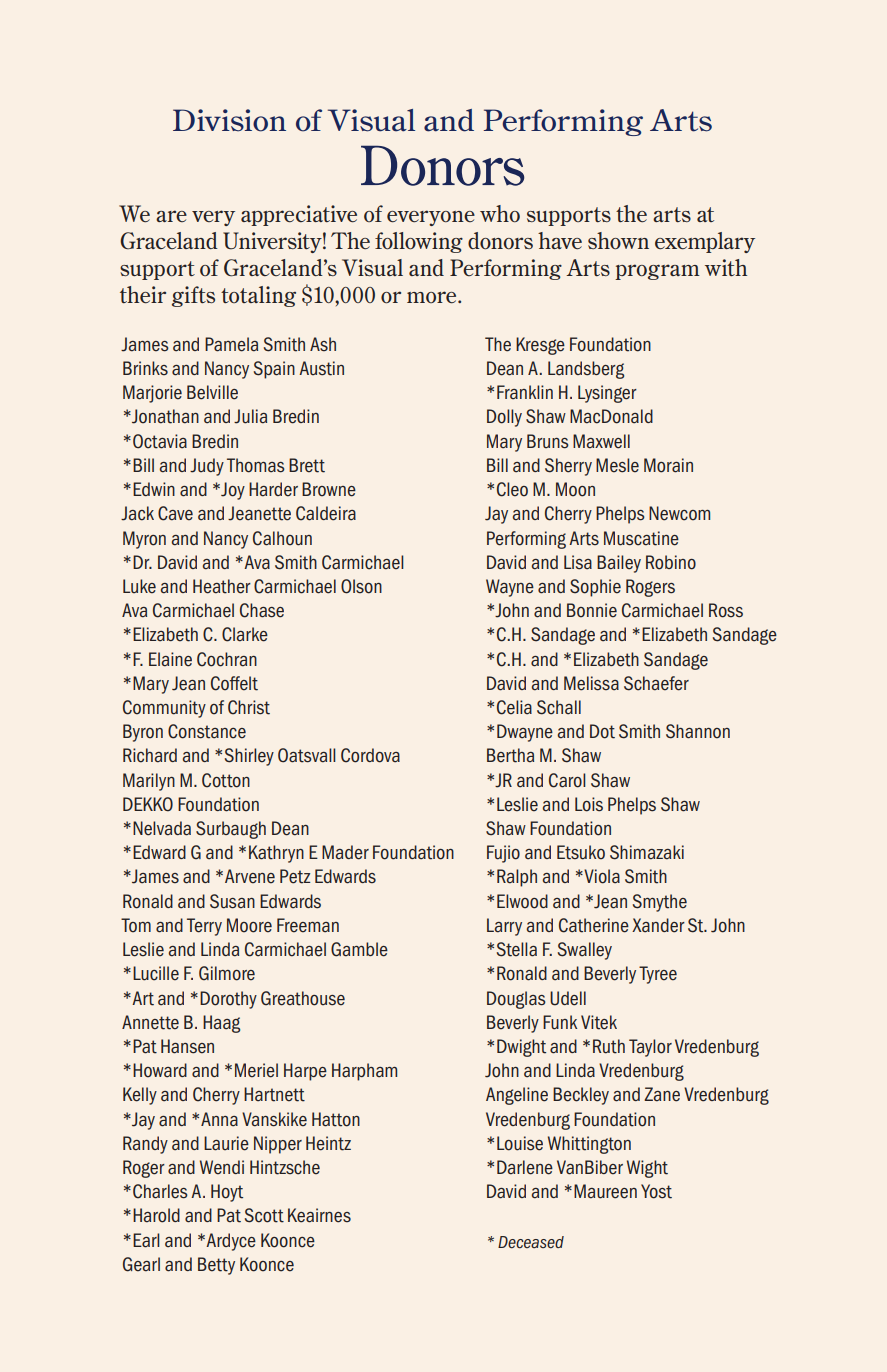 The height and width of the document is (1372, 887). Describe the element at coordinates (207, 731) in the document. I see `Constance` at that location.
